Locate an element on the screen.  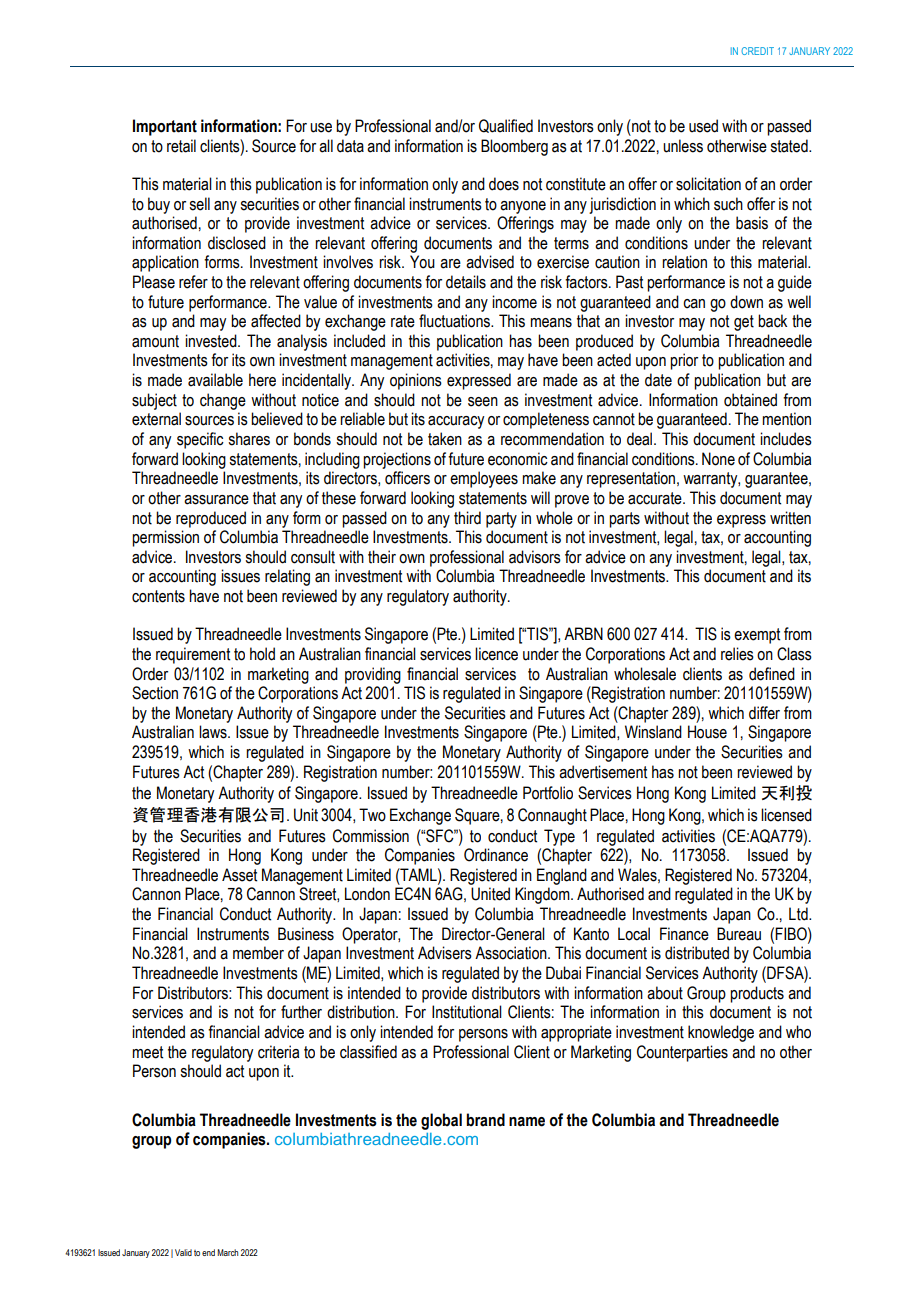
employees is located at coordinates (484, 479).
